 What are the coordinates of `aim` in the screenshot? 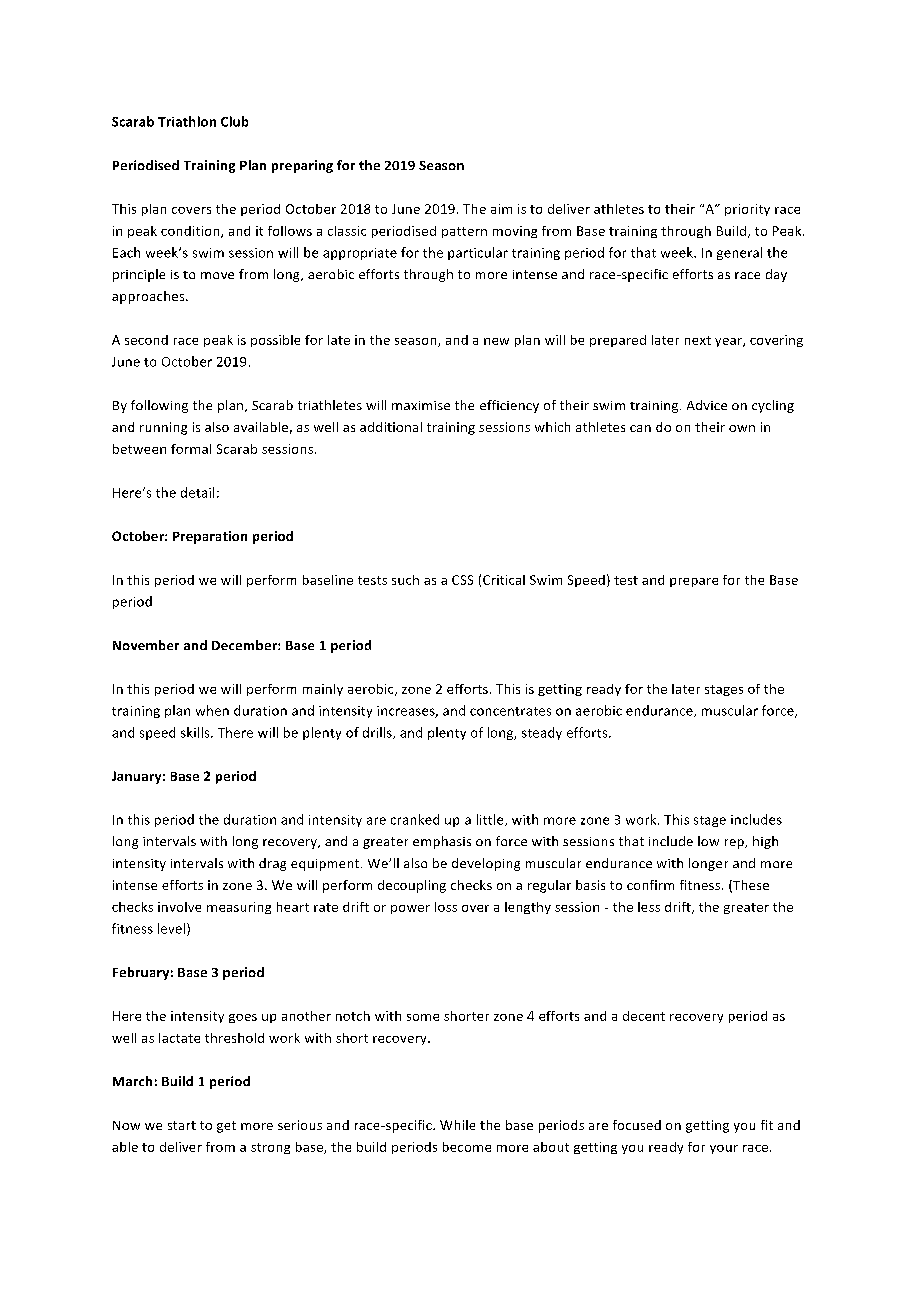 It's located at (501, 209).
